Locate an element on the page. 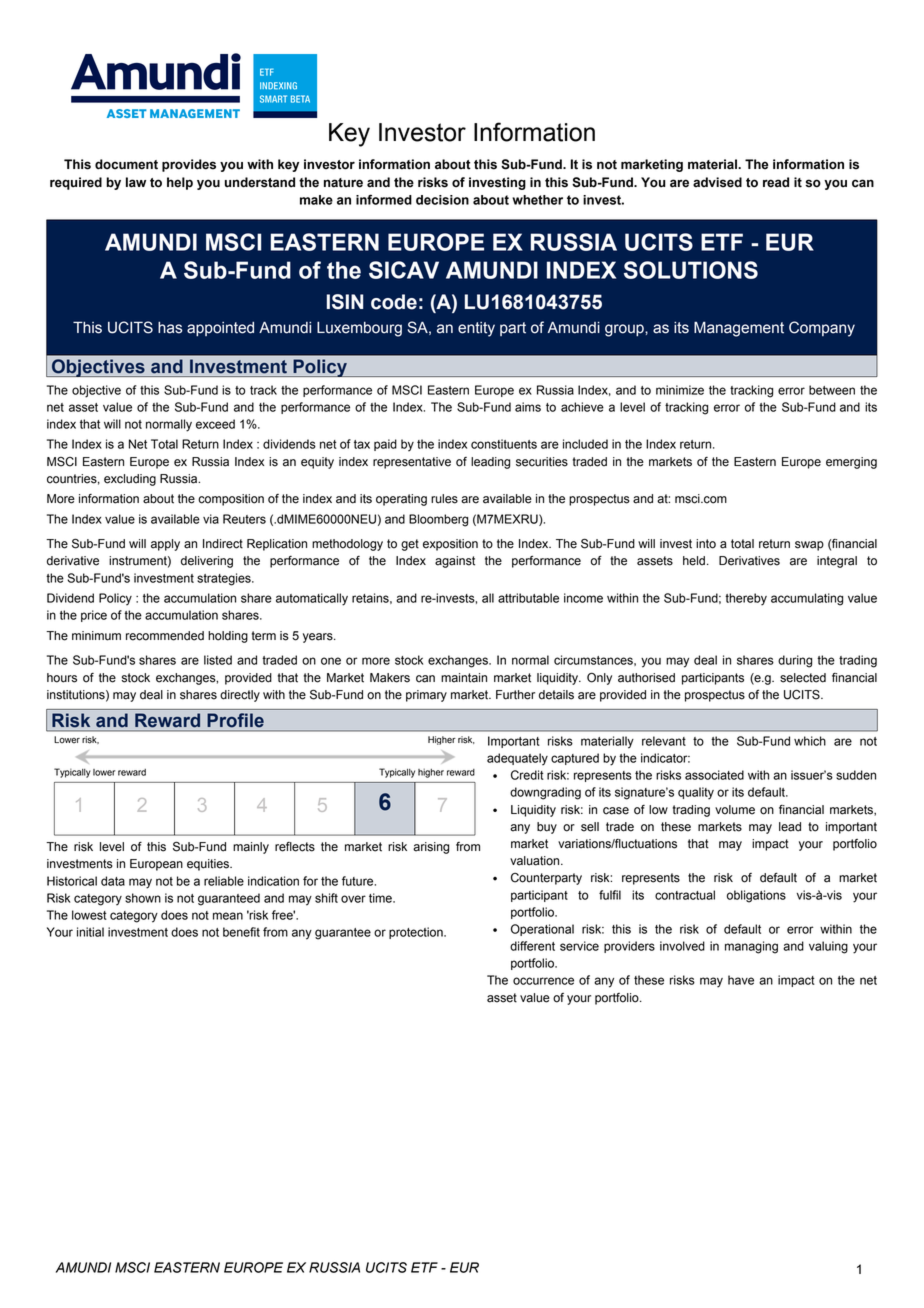 Image resolution: width=924 pixels, height=1308 pixels. protection is located at coordinates (417, 933).
